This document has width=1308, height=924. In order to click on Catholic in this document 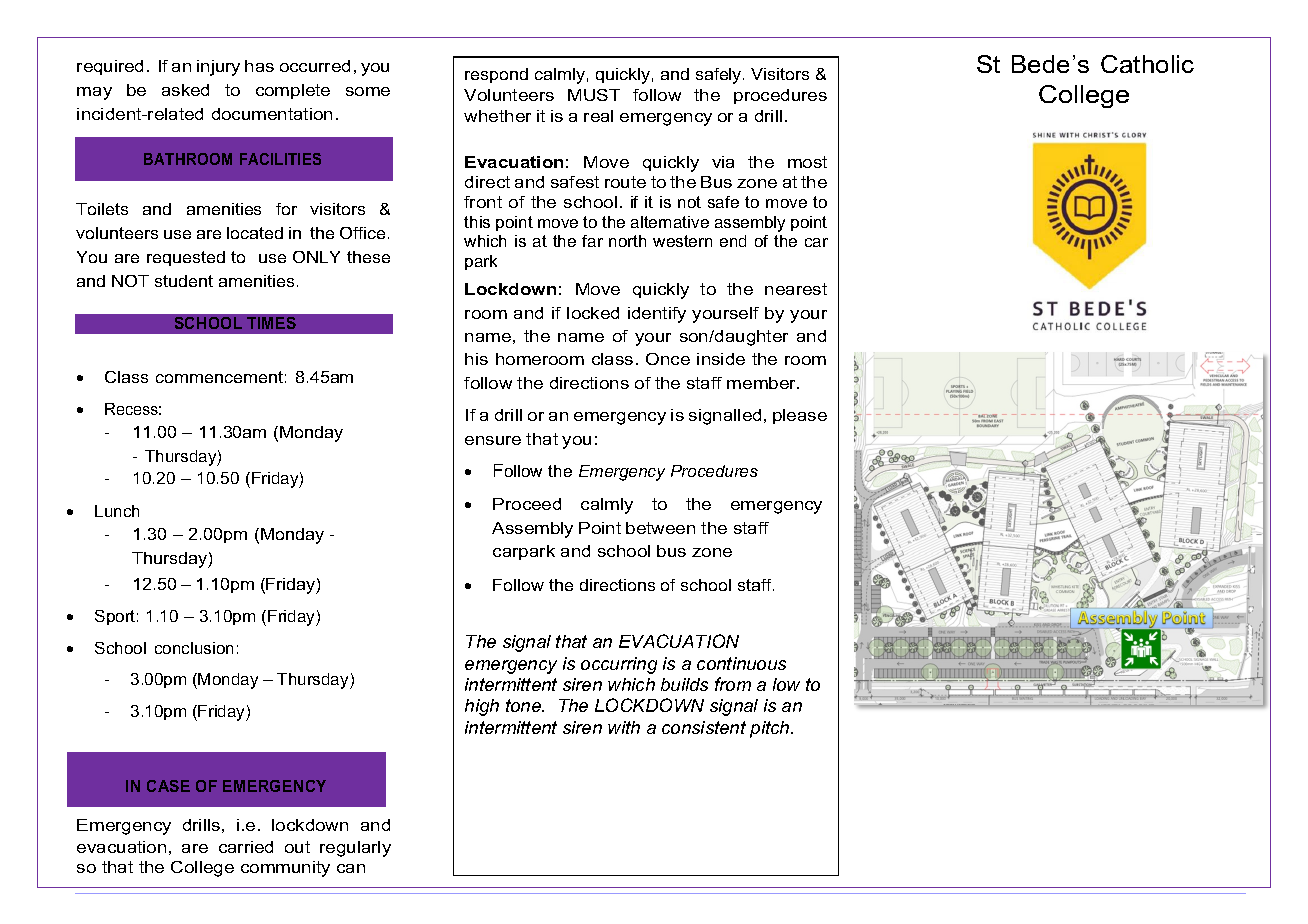, I will do `click(1147, 64)`.
